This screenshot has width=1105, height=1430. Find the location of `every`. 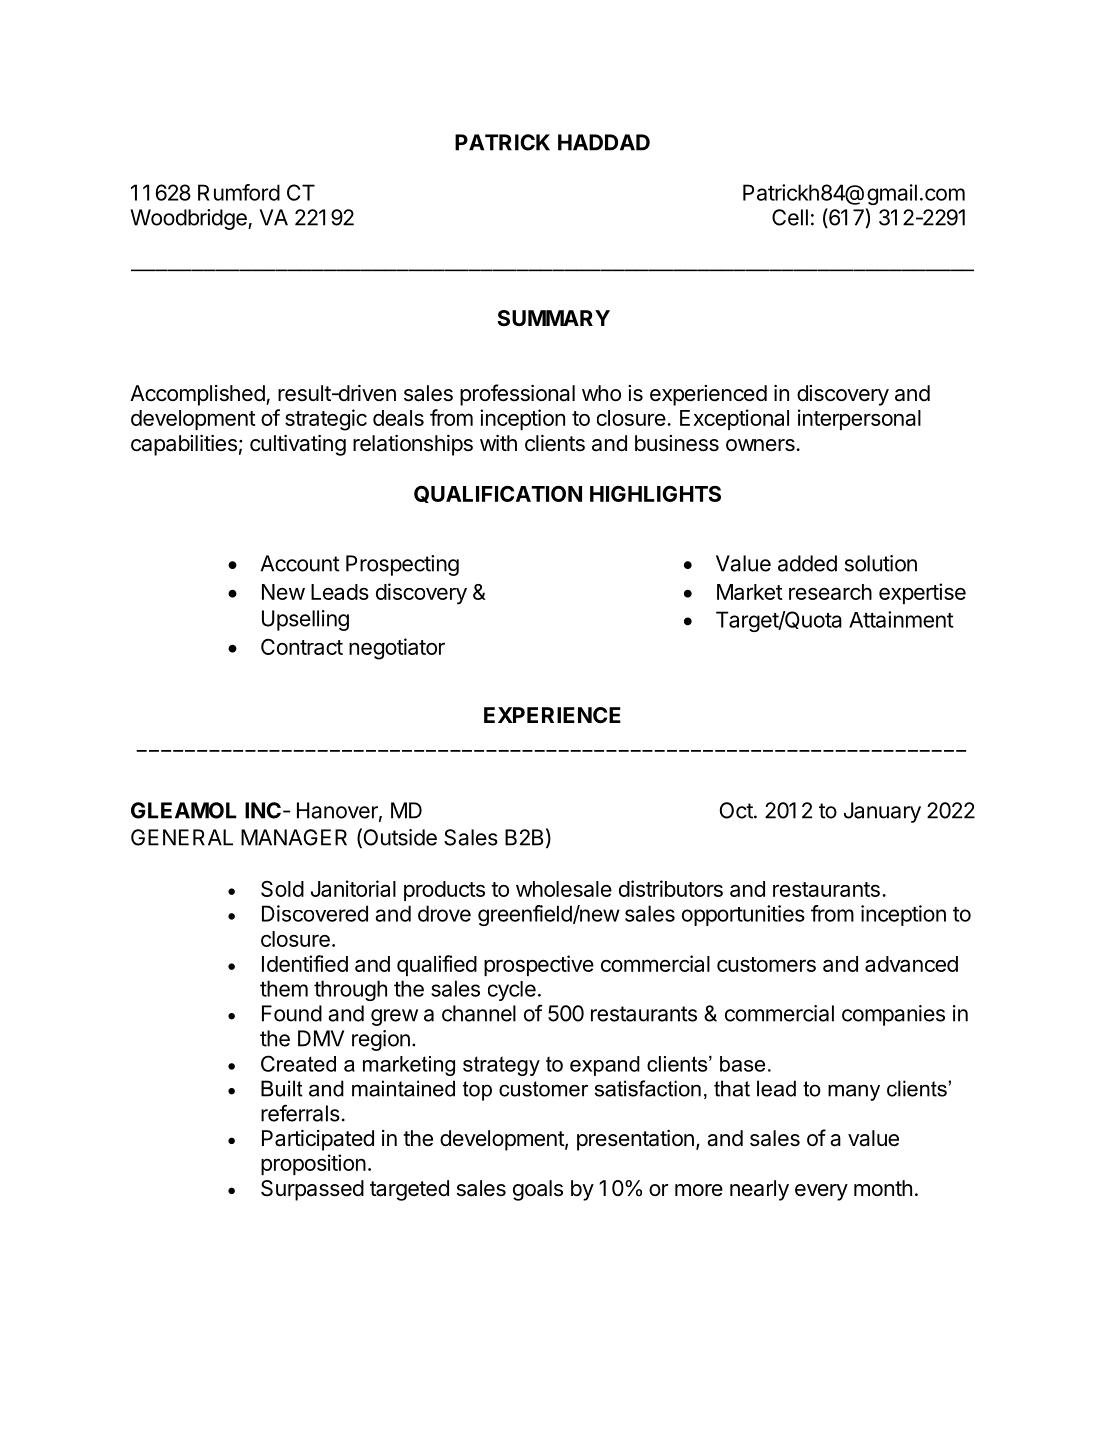

every is located at coordinates (821, 1192).
